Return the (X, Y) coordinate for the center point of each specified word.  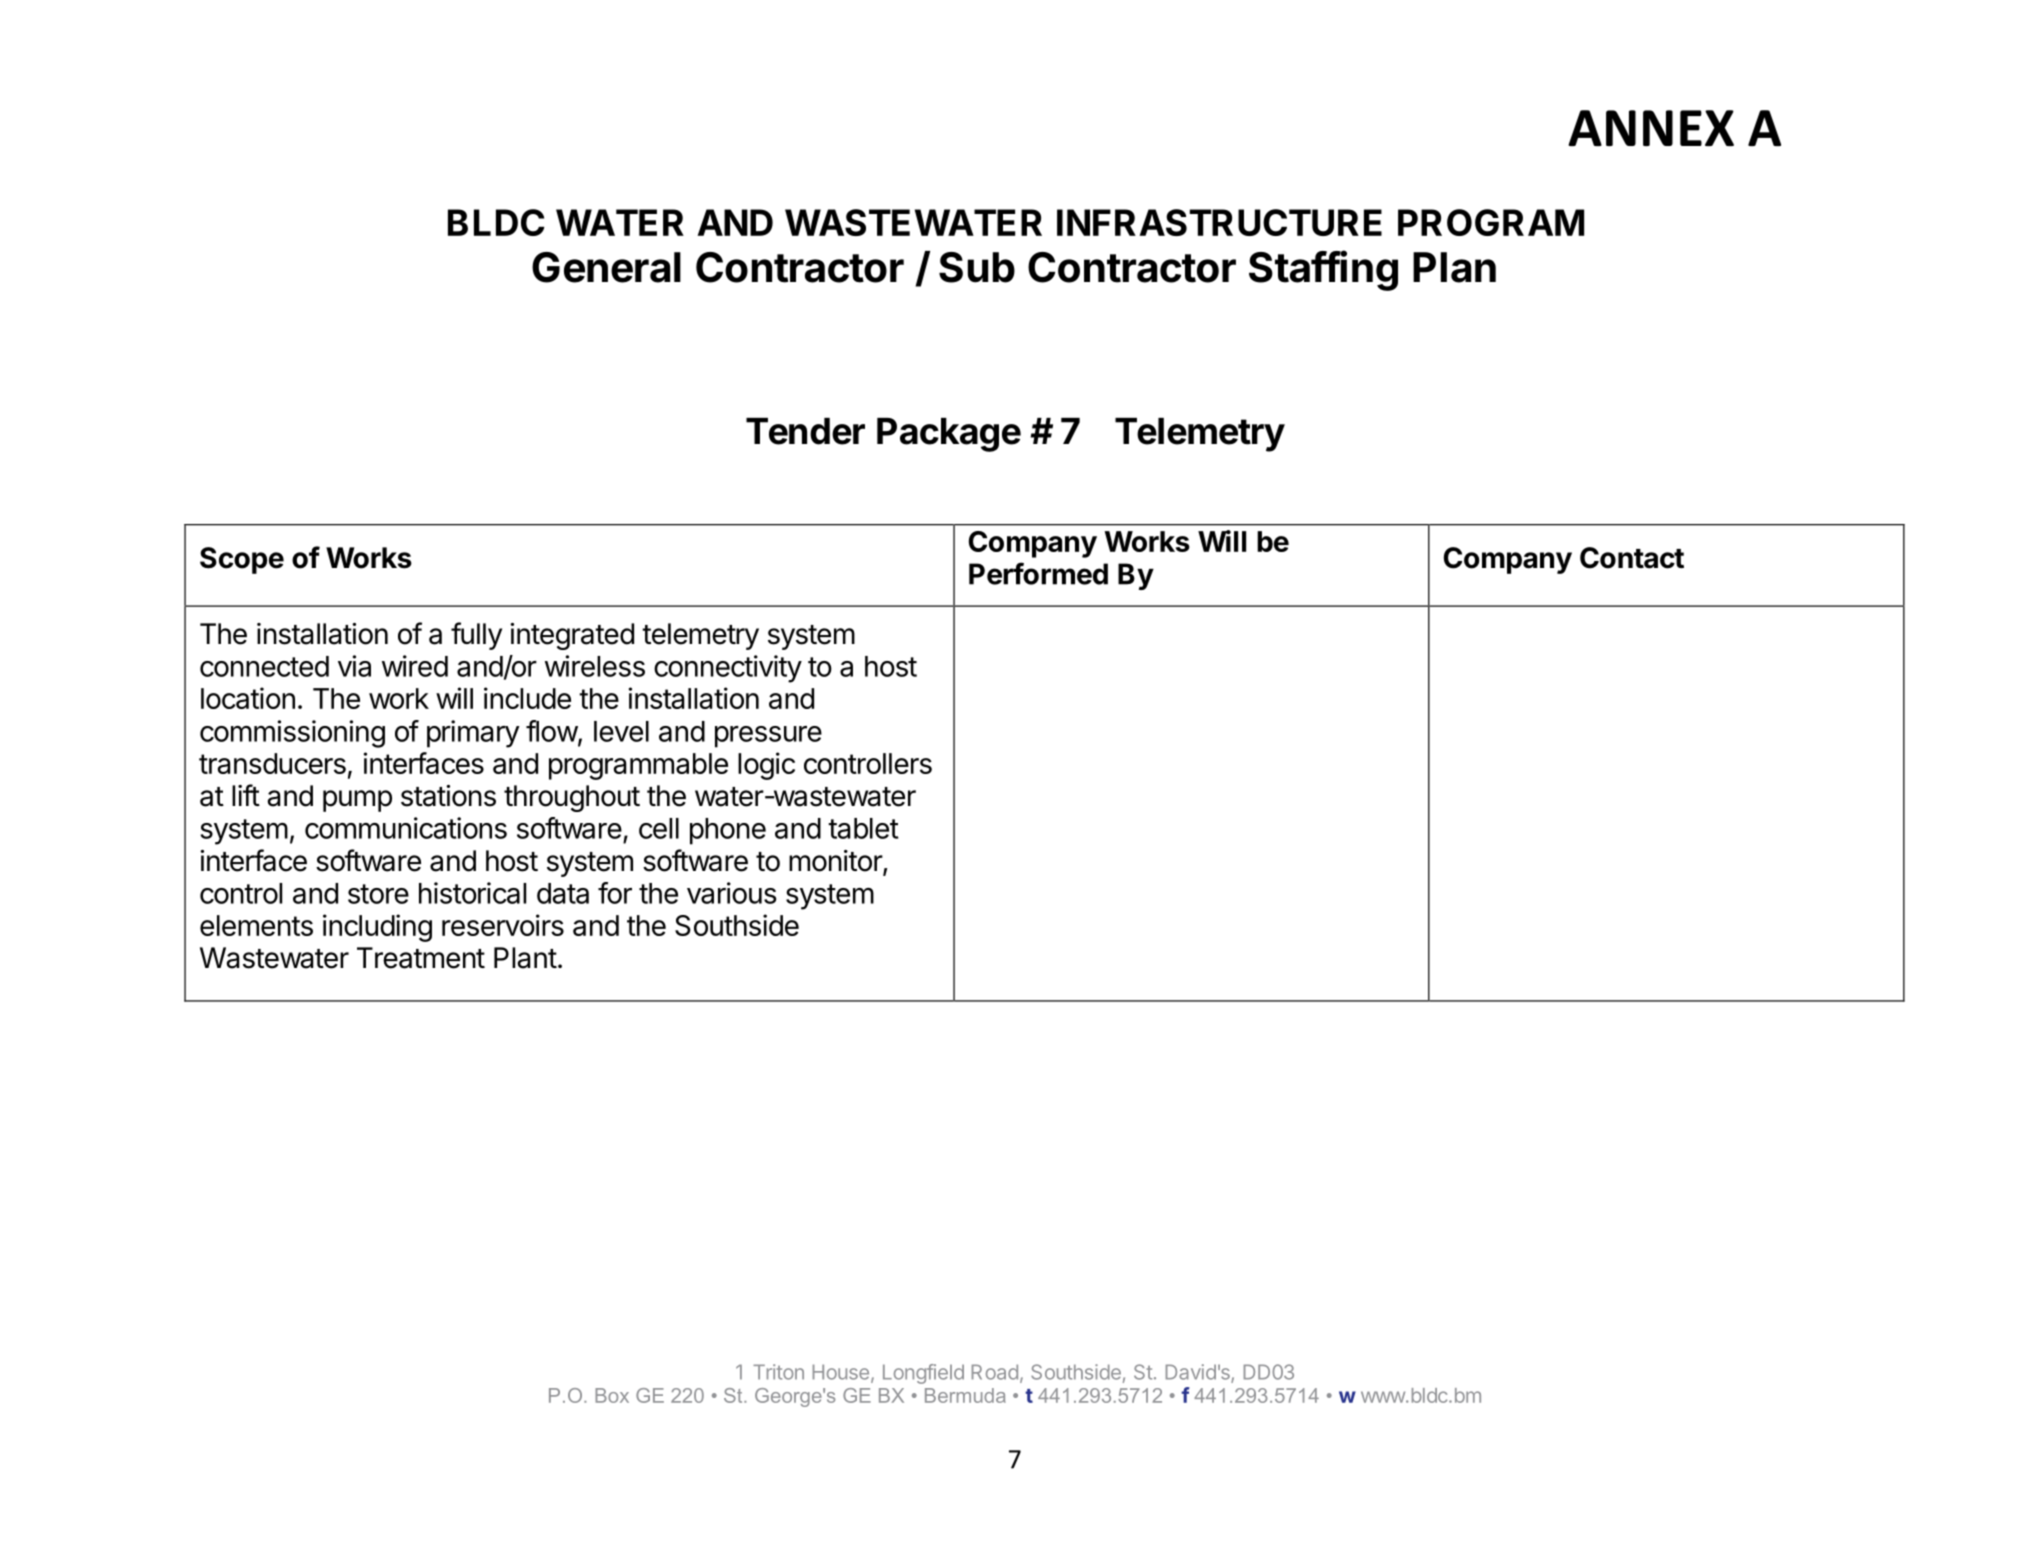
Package (949, 435)
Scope (242, 560)
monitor (836, 862)
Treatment (421, 958)
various (731, 893)
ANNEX (1651, 128)
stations (448, 796)
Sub (977, 267)
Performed (1038, 573)
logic (766, 766)
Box (612, 1395)
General (606, 267)
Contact (1632, 558)
